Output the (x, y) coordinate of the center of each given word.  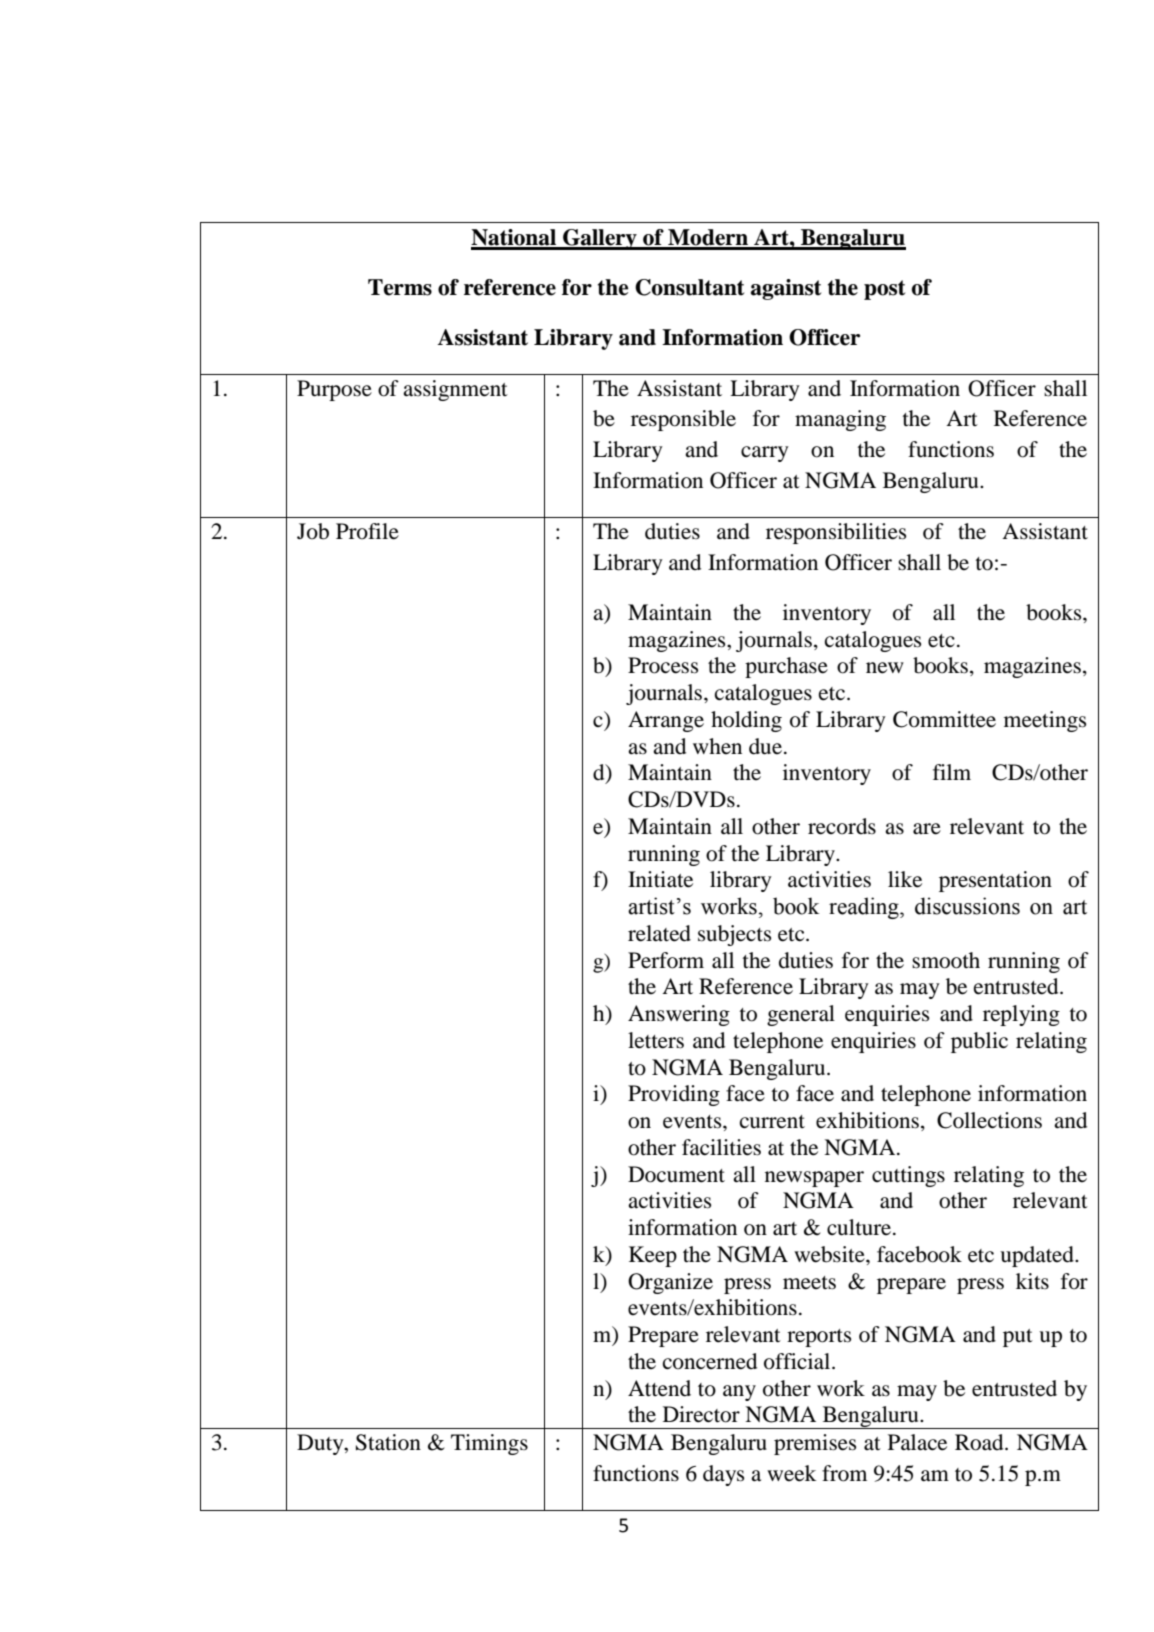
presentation (995, 881)
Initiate (660, 879)
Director (701, 1414)
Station (388, 1442)
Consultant (689, 287)
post (884, 290)
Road (980, 1442)
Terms (400, 287)
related (659, 933)
